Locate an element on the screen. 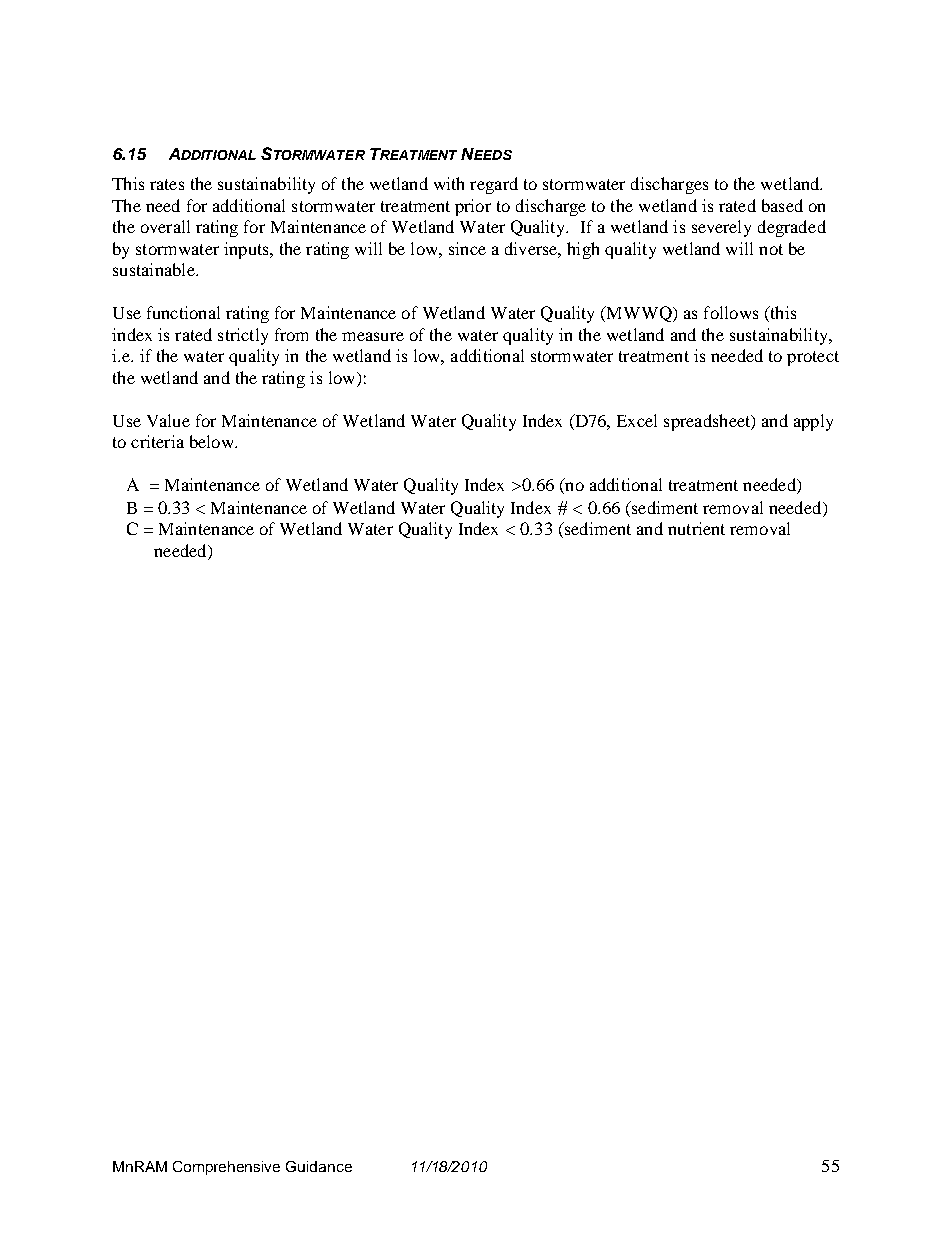  inputs is located at coordinates (247, 250).
